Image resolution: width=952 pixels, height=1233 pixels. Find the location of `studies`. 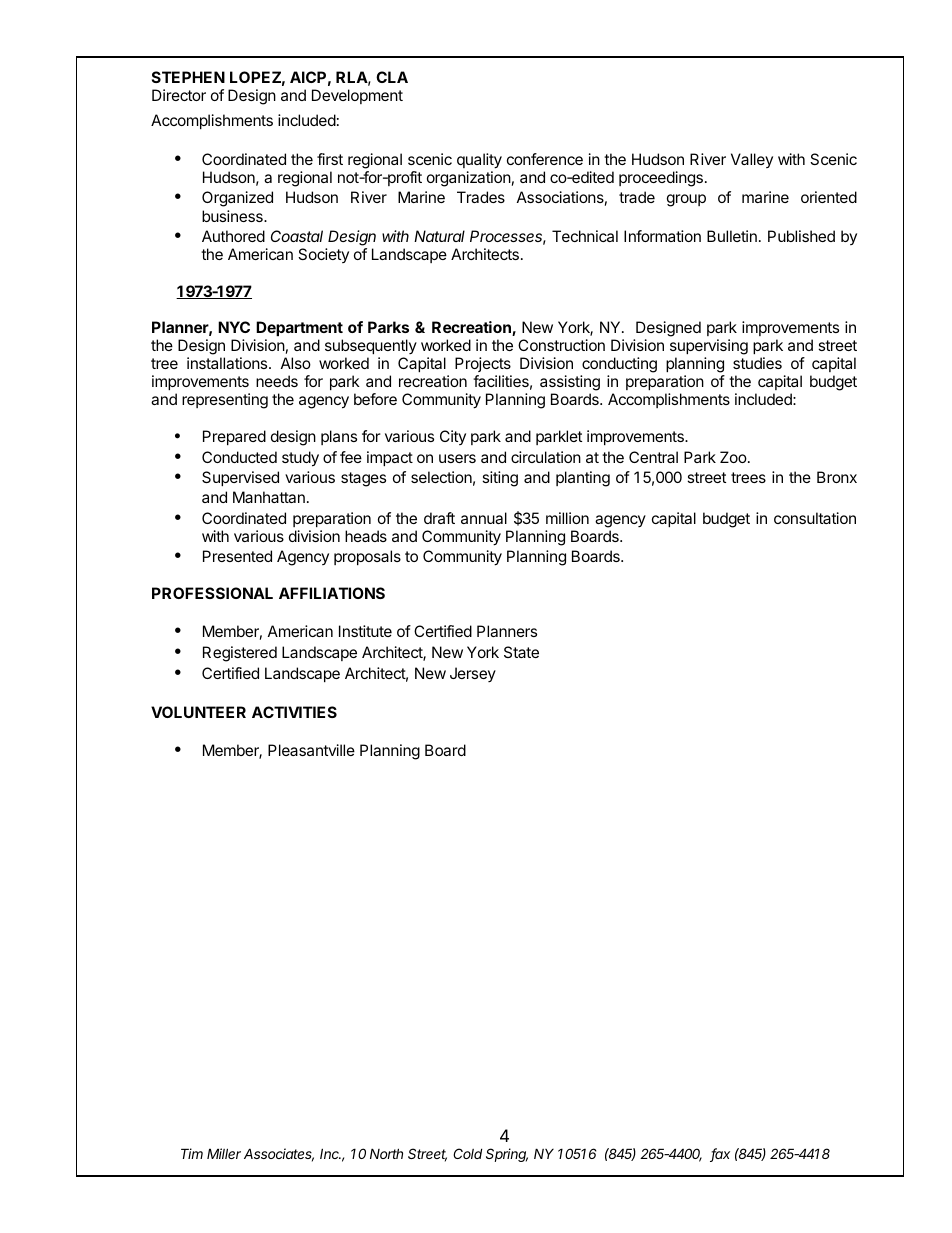

studies is located at coordinates (757, 363).
